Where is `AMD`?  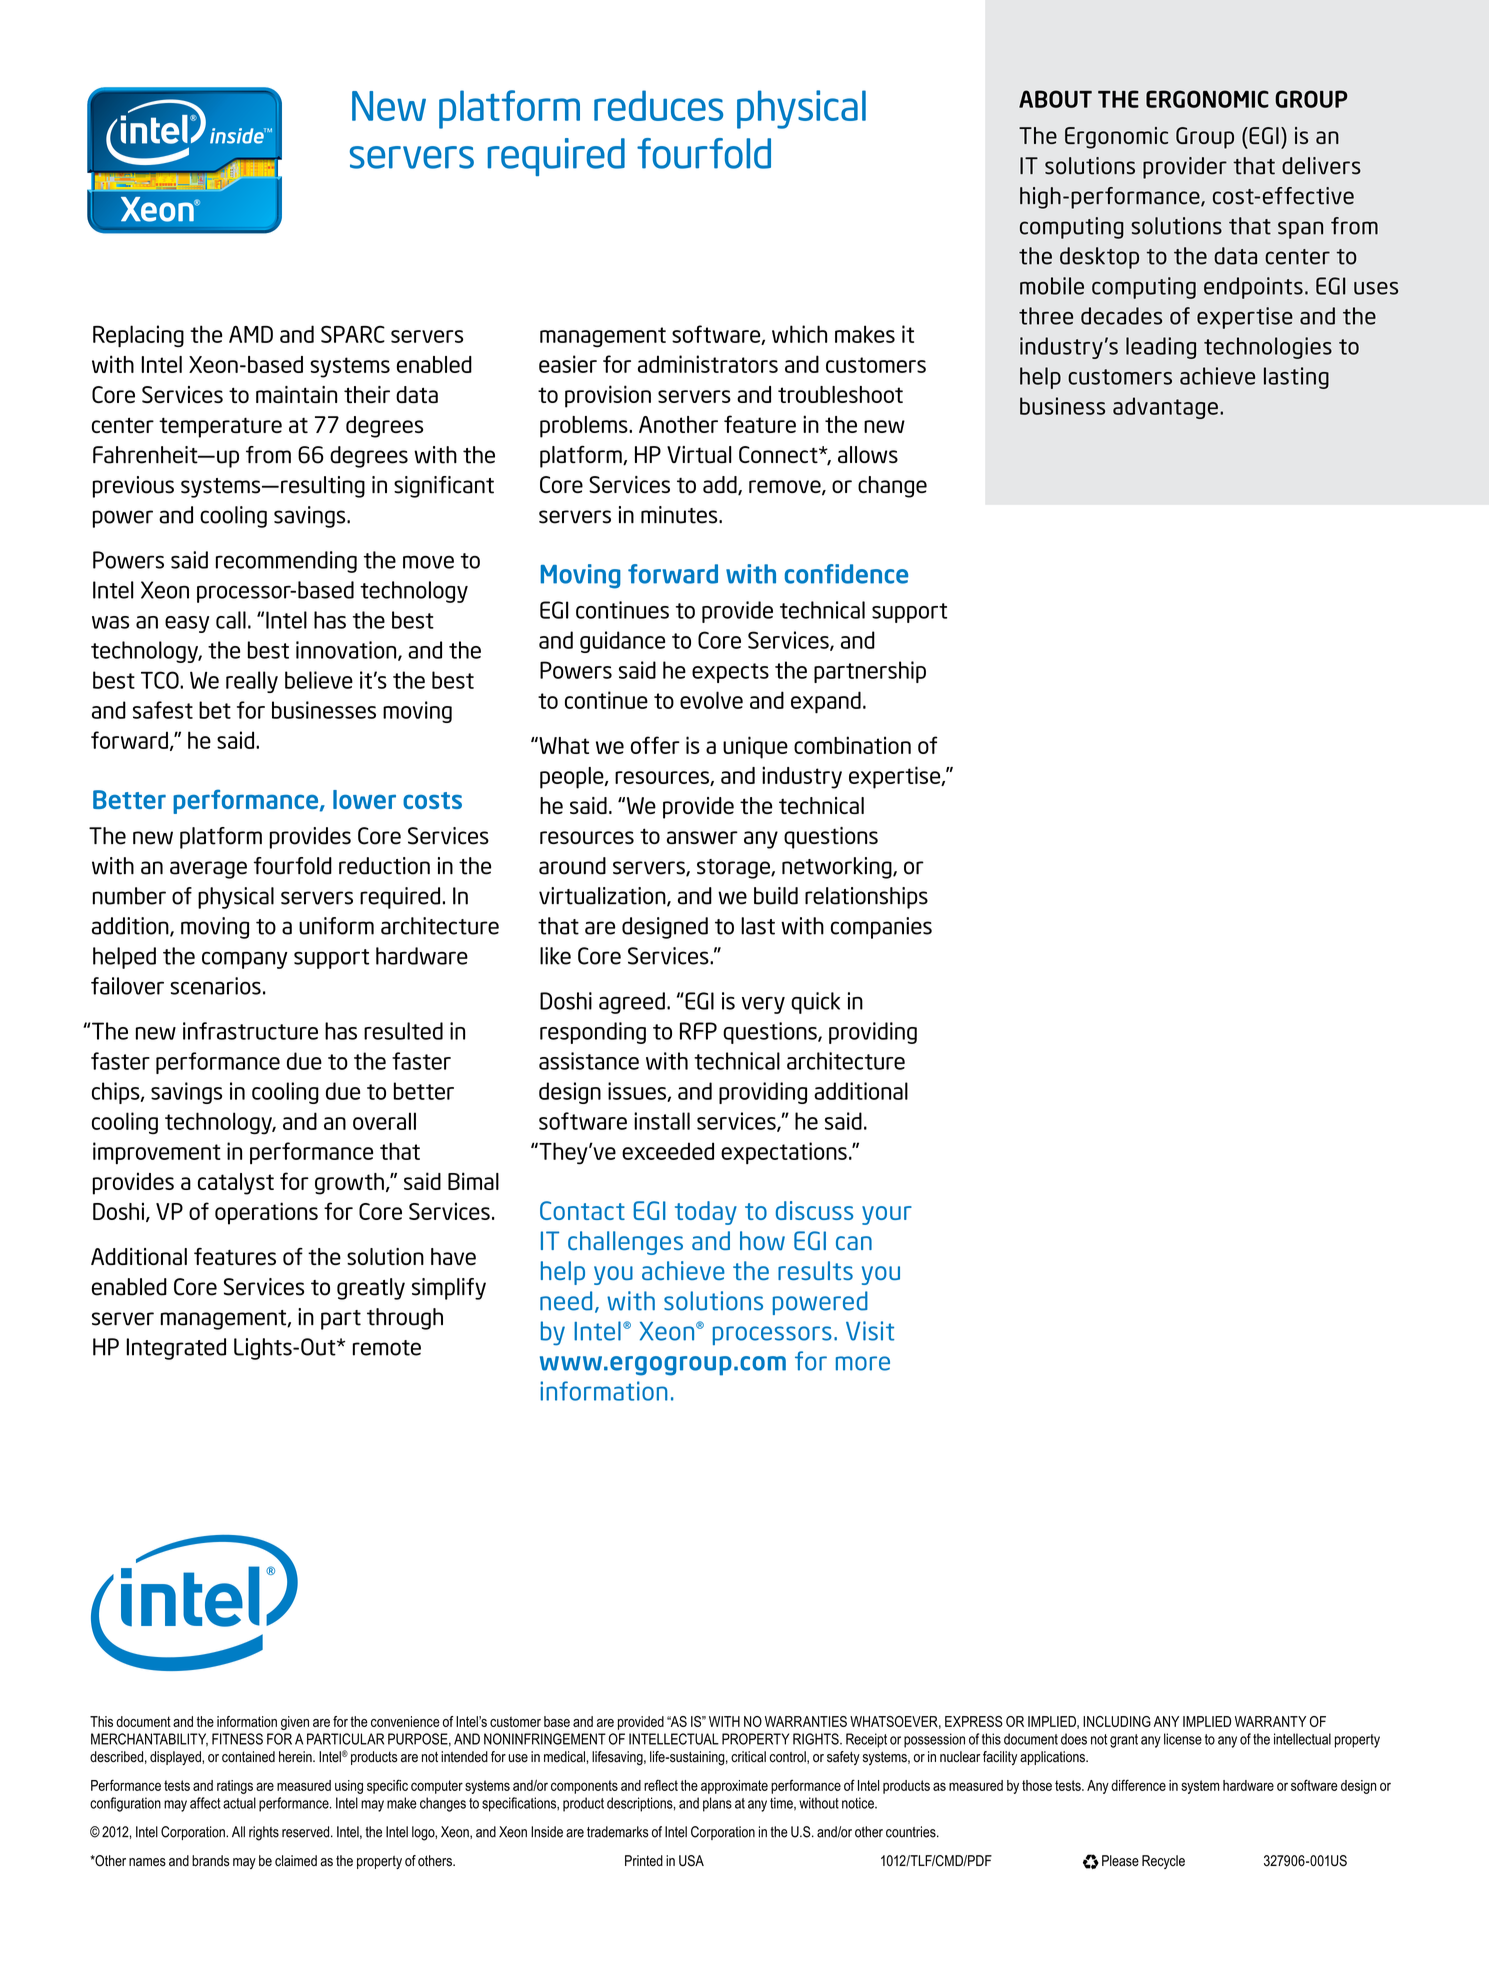
AMD is located at coordinates (251, 334).
